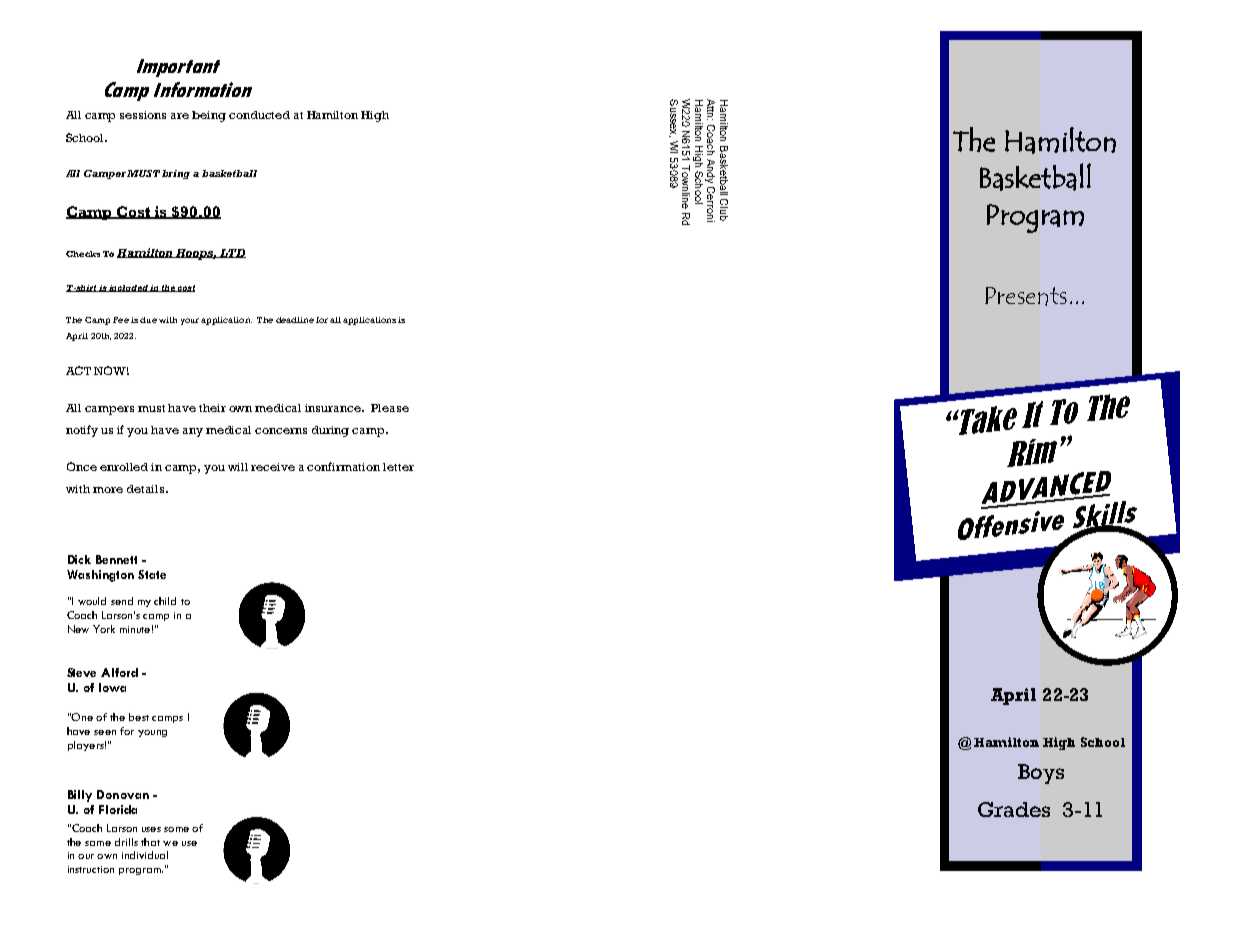  Describe the element at coordinates (190, 321) in the screenshot. I see `your` at that location.
